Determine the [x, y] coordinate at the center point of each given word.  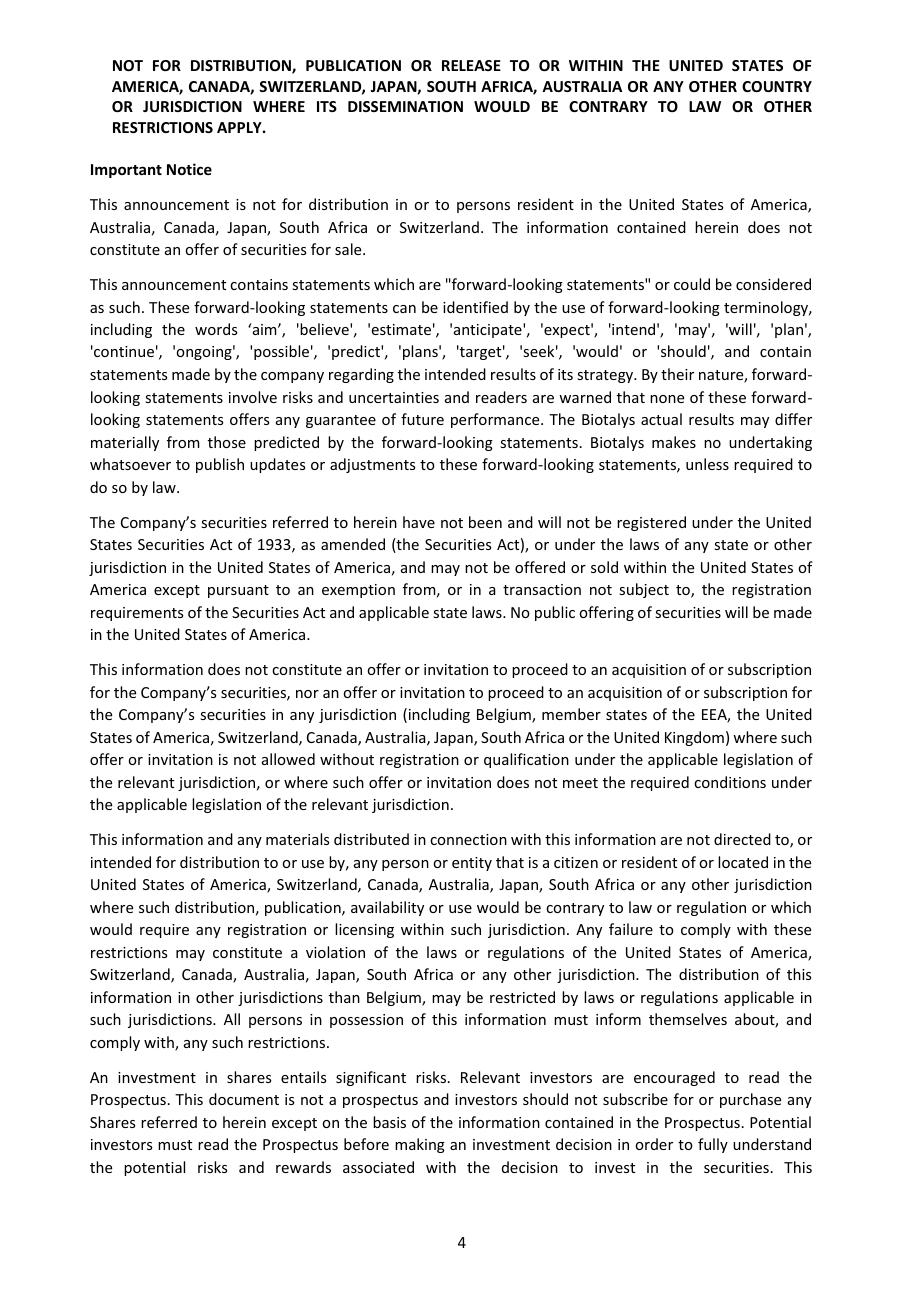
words [216, 329]
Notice [189, 169]
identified [475, 307]
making [420, 1145]
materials [297, 839]
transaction [542, 589]
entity [472, 864]
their [677, 374]
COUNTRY [777, 86]
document [244, 1099]
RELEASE [471, 65]
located [743, 862]
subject [644, 590]
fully [713, 1145]
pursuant [238, 591]
